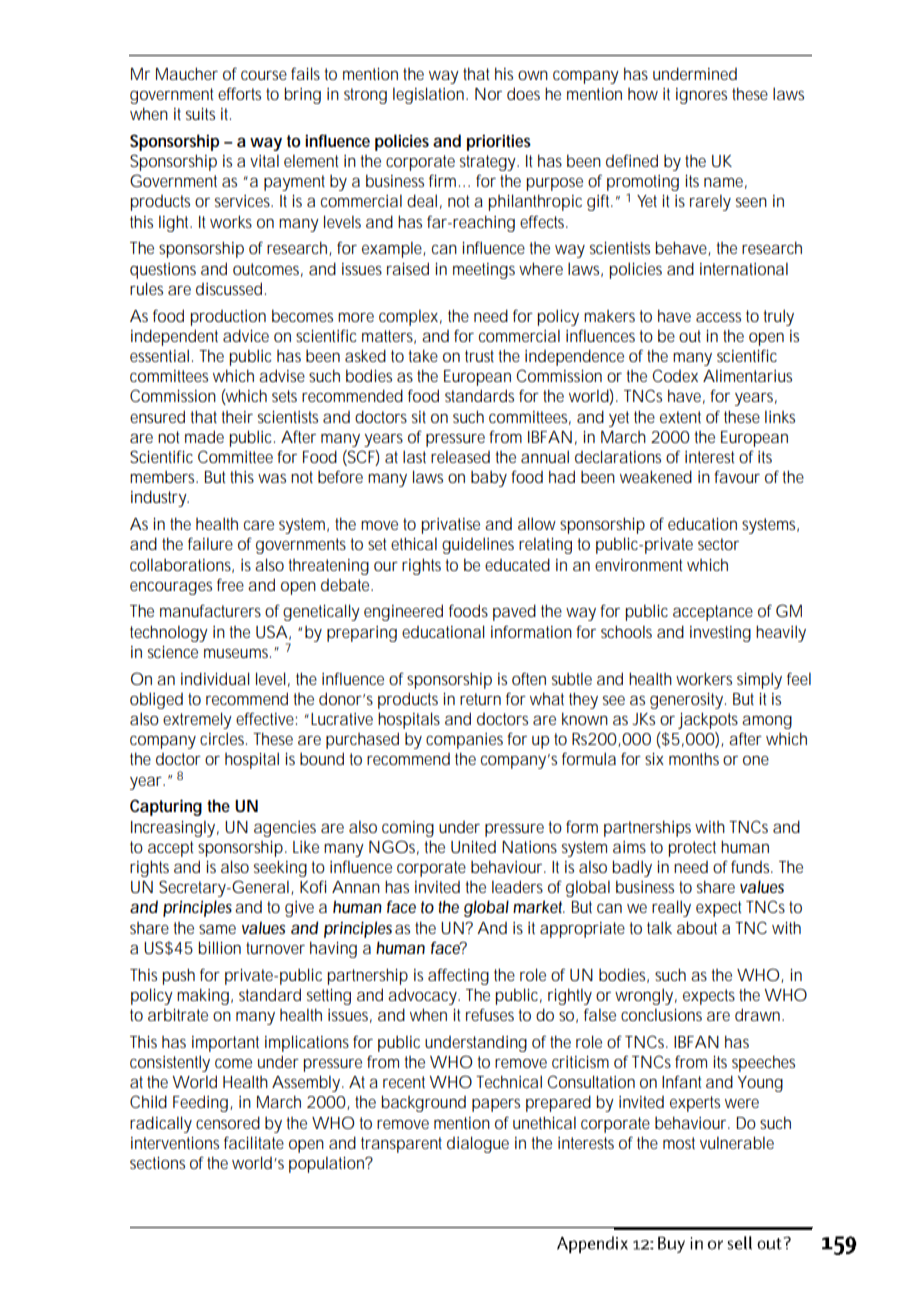 Image resolution: width=924 pixels, height=1308 pixels. What do you see at coordinates (430, 95) in the page?
I see `legislation` at bounding box center [430, 95].
